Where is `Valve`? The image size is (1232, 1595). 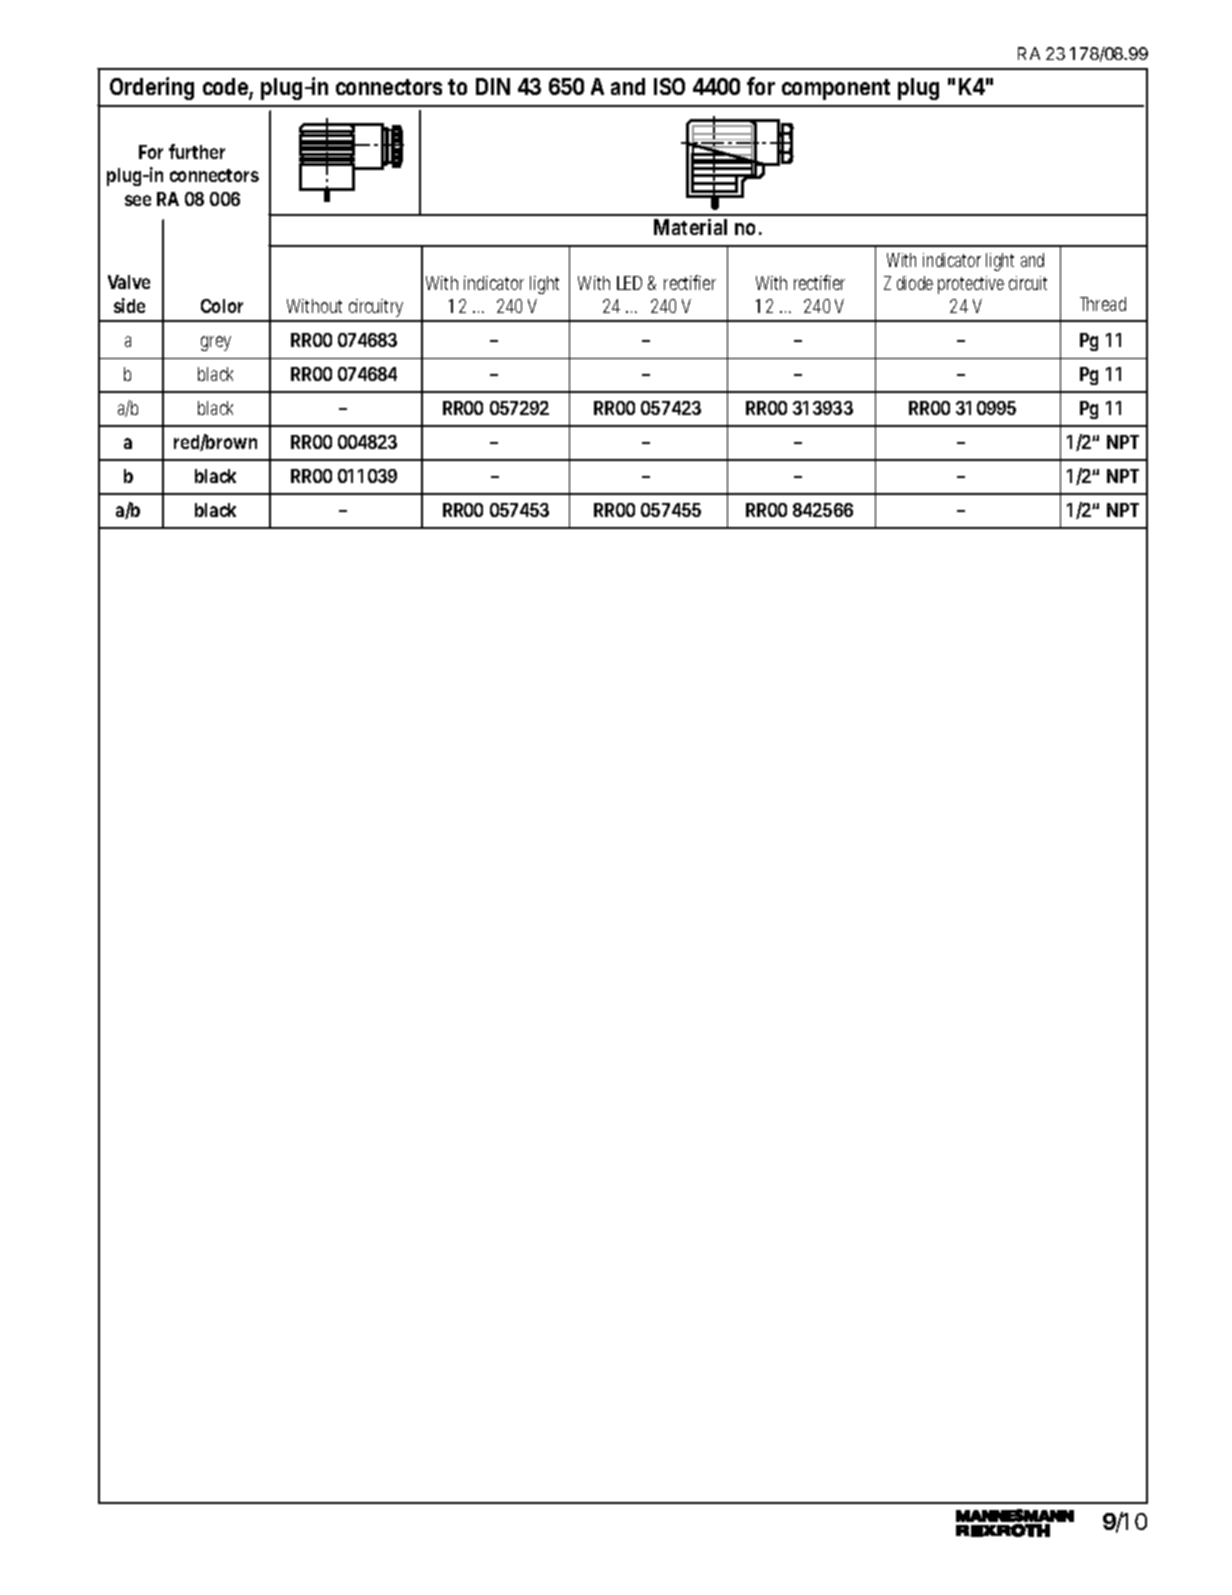 Valve is located at coordinates (129, 282).
